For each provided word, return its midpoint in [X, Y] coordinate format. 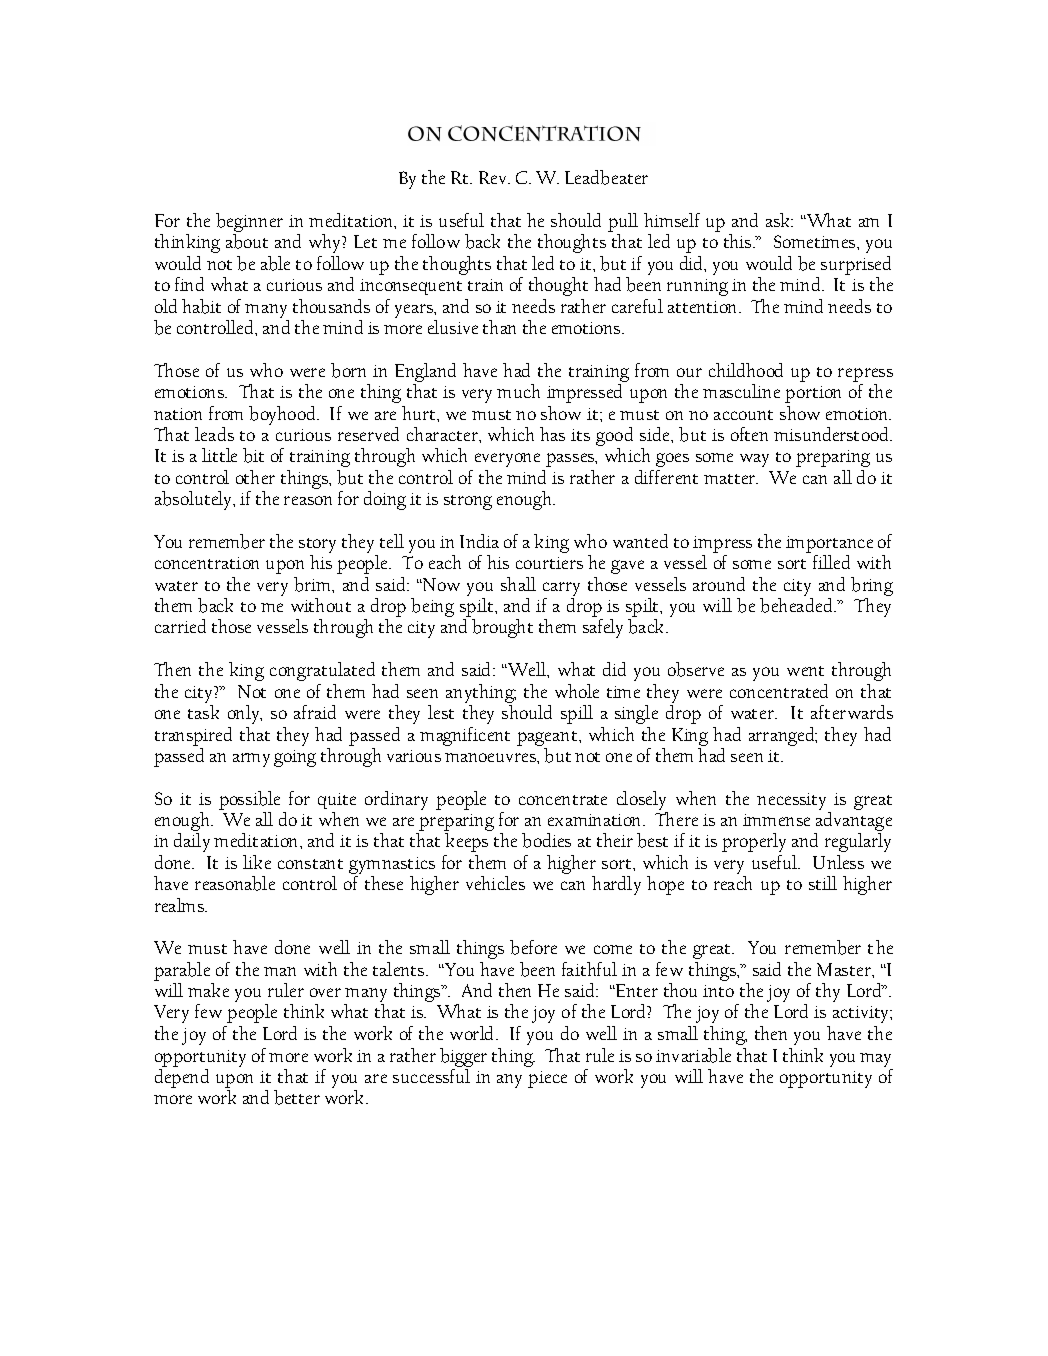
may [875, 1060]
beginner [249, 224]
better [297, 1097]
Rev [494, 177]
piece [547, 1079]
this [739, 241]
